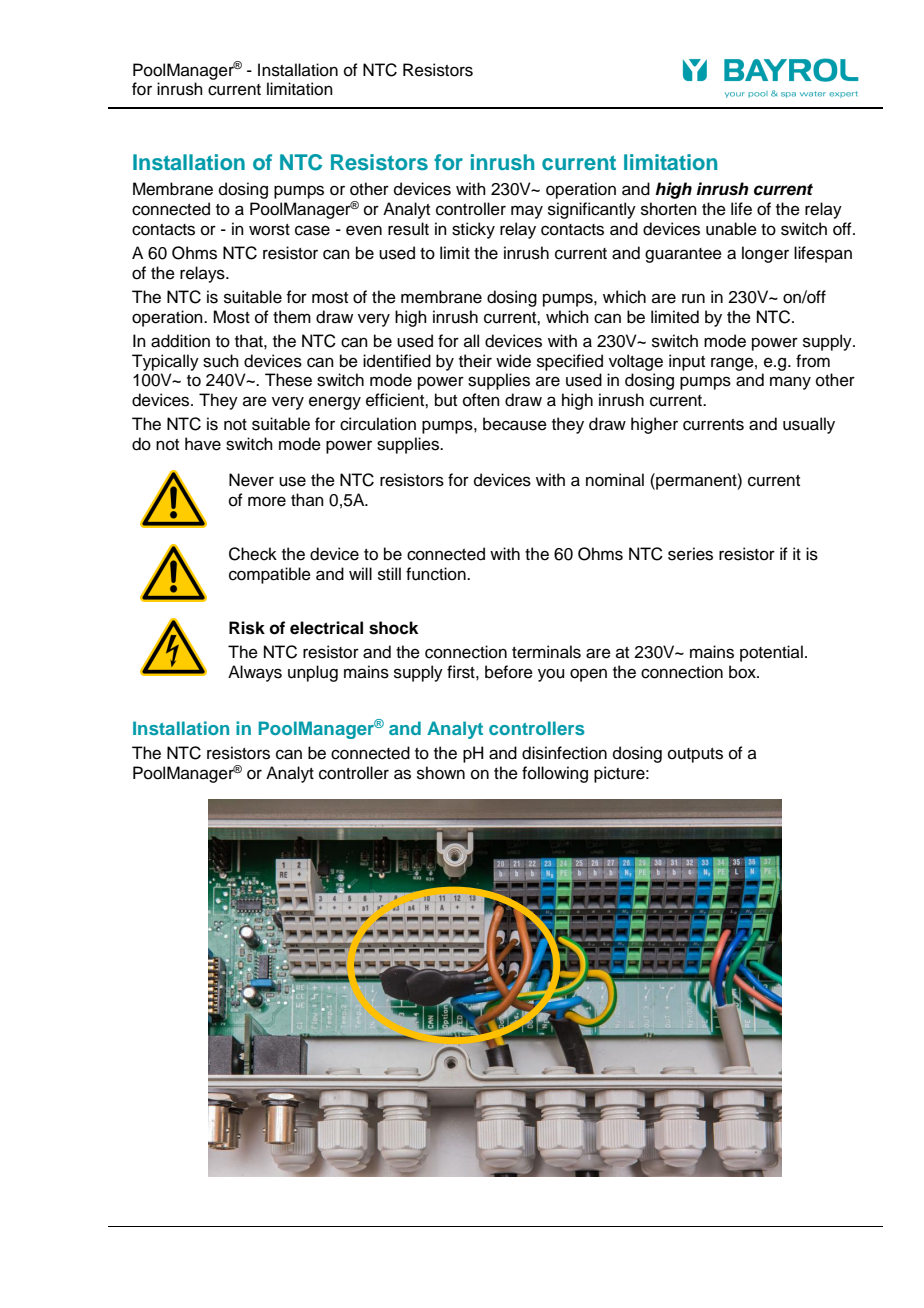 Image resolution: width=924 pixels, height=1308 pixels. What do you see at coordinates (473, 230) in the document?
I see `sticky` at bounding box center [473, 230].
